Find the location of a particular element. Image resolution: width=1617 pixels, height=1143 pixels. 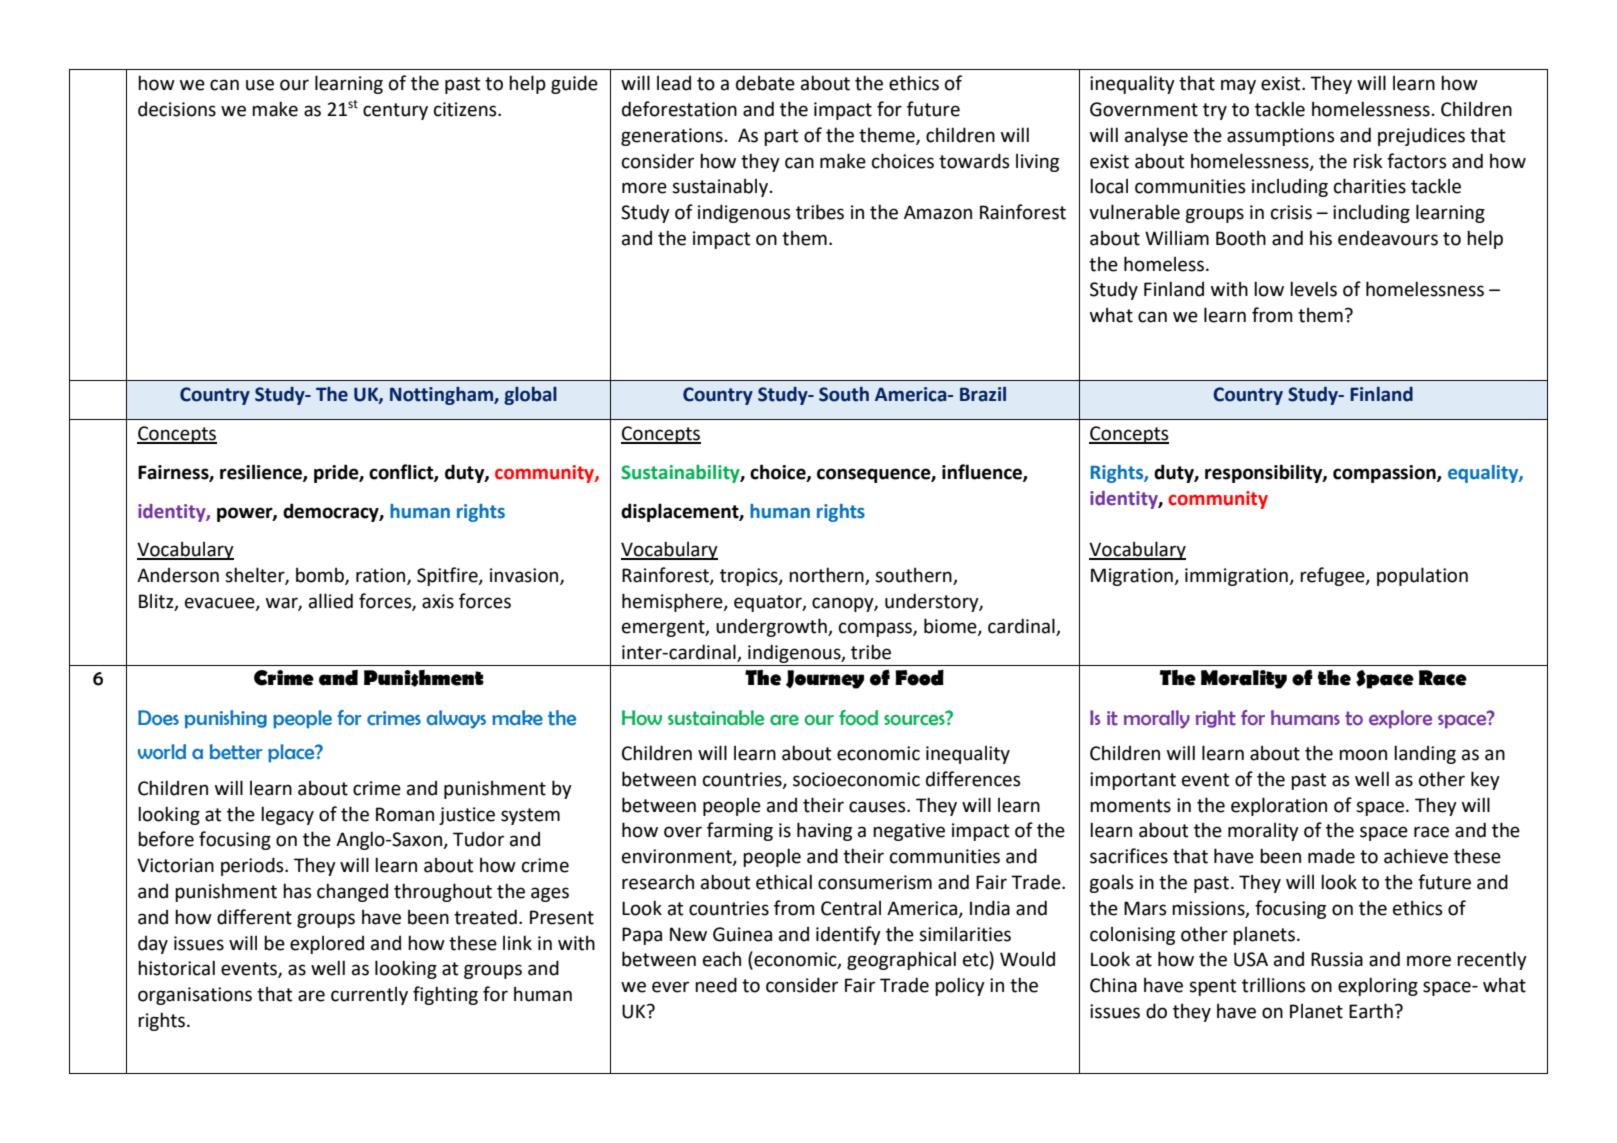

global is located at coordinates (530, 396).
